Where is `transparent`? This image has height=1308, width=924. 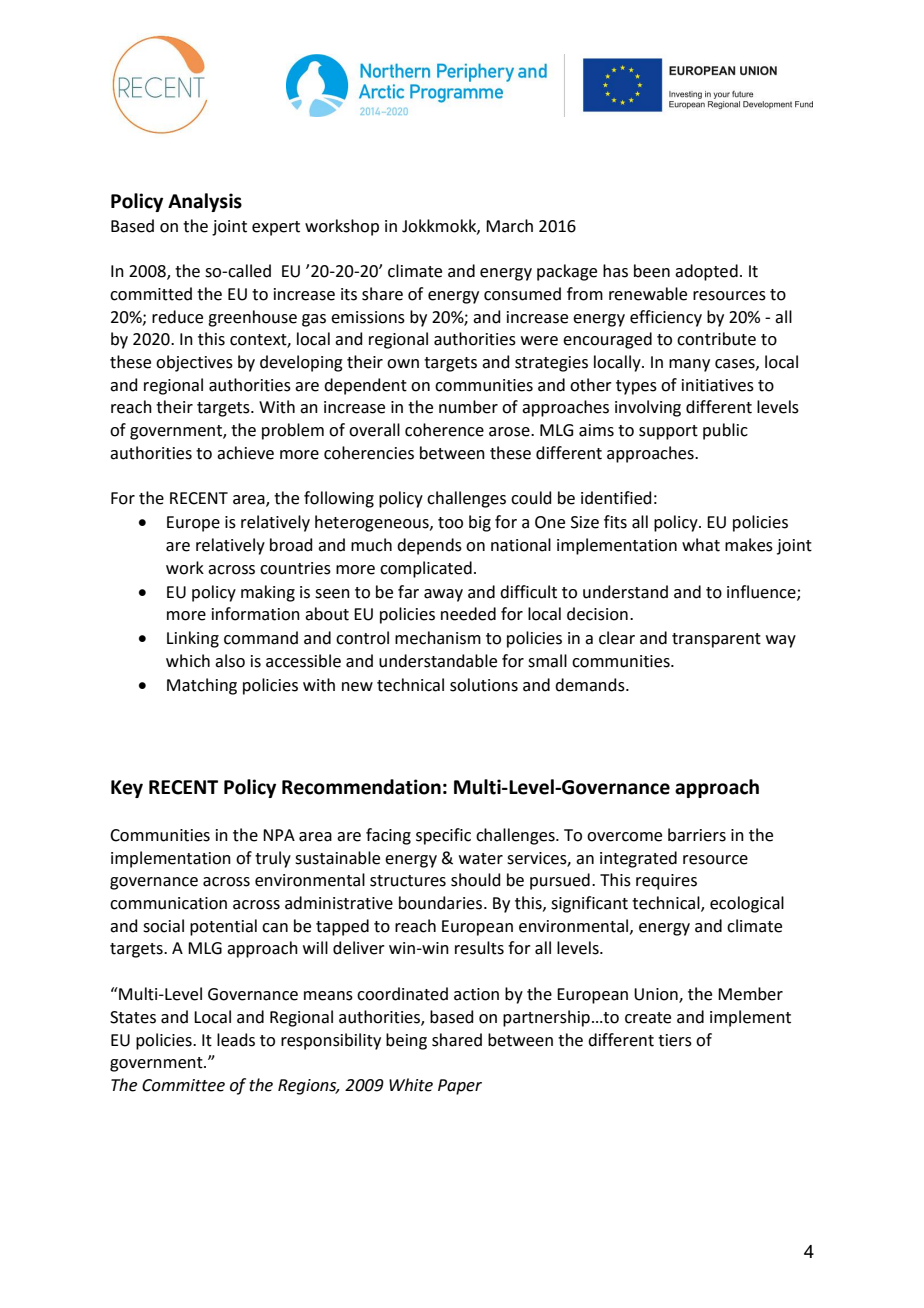 transparent is located at coordinates (716, 640).
